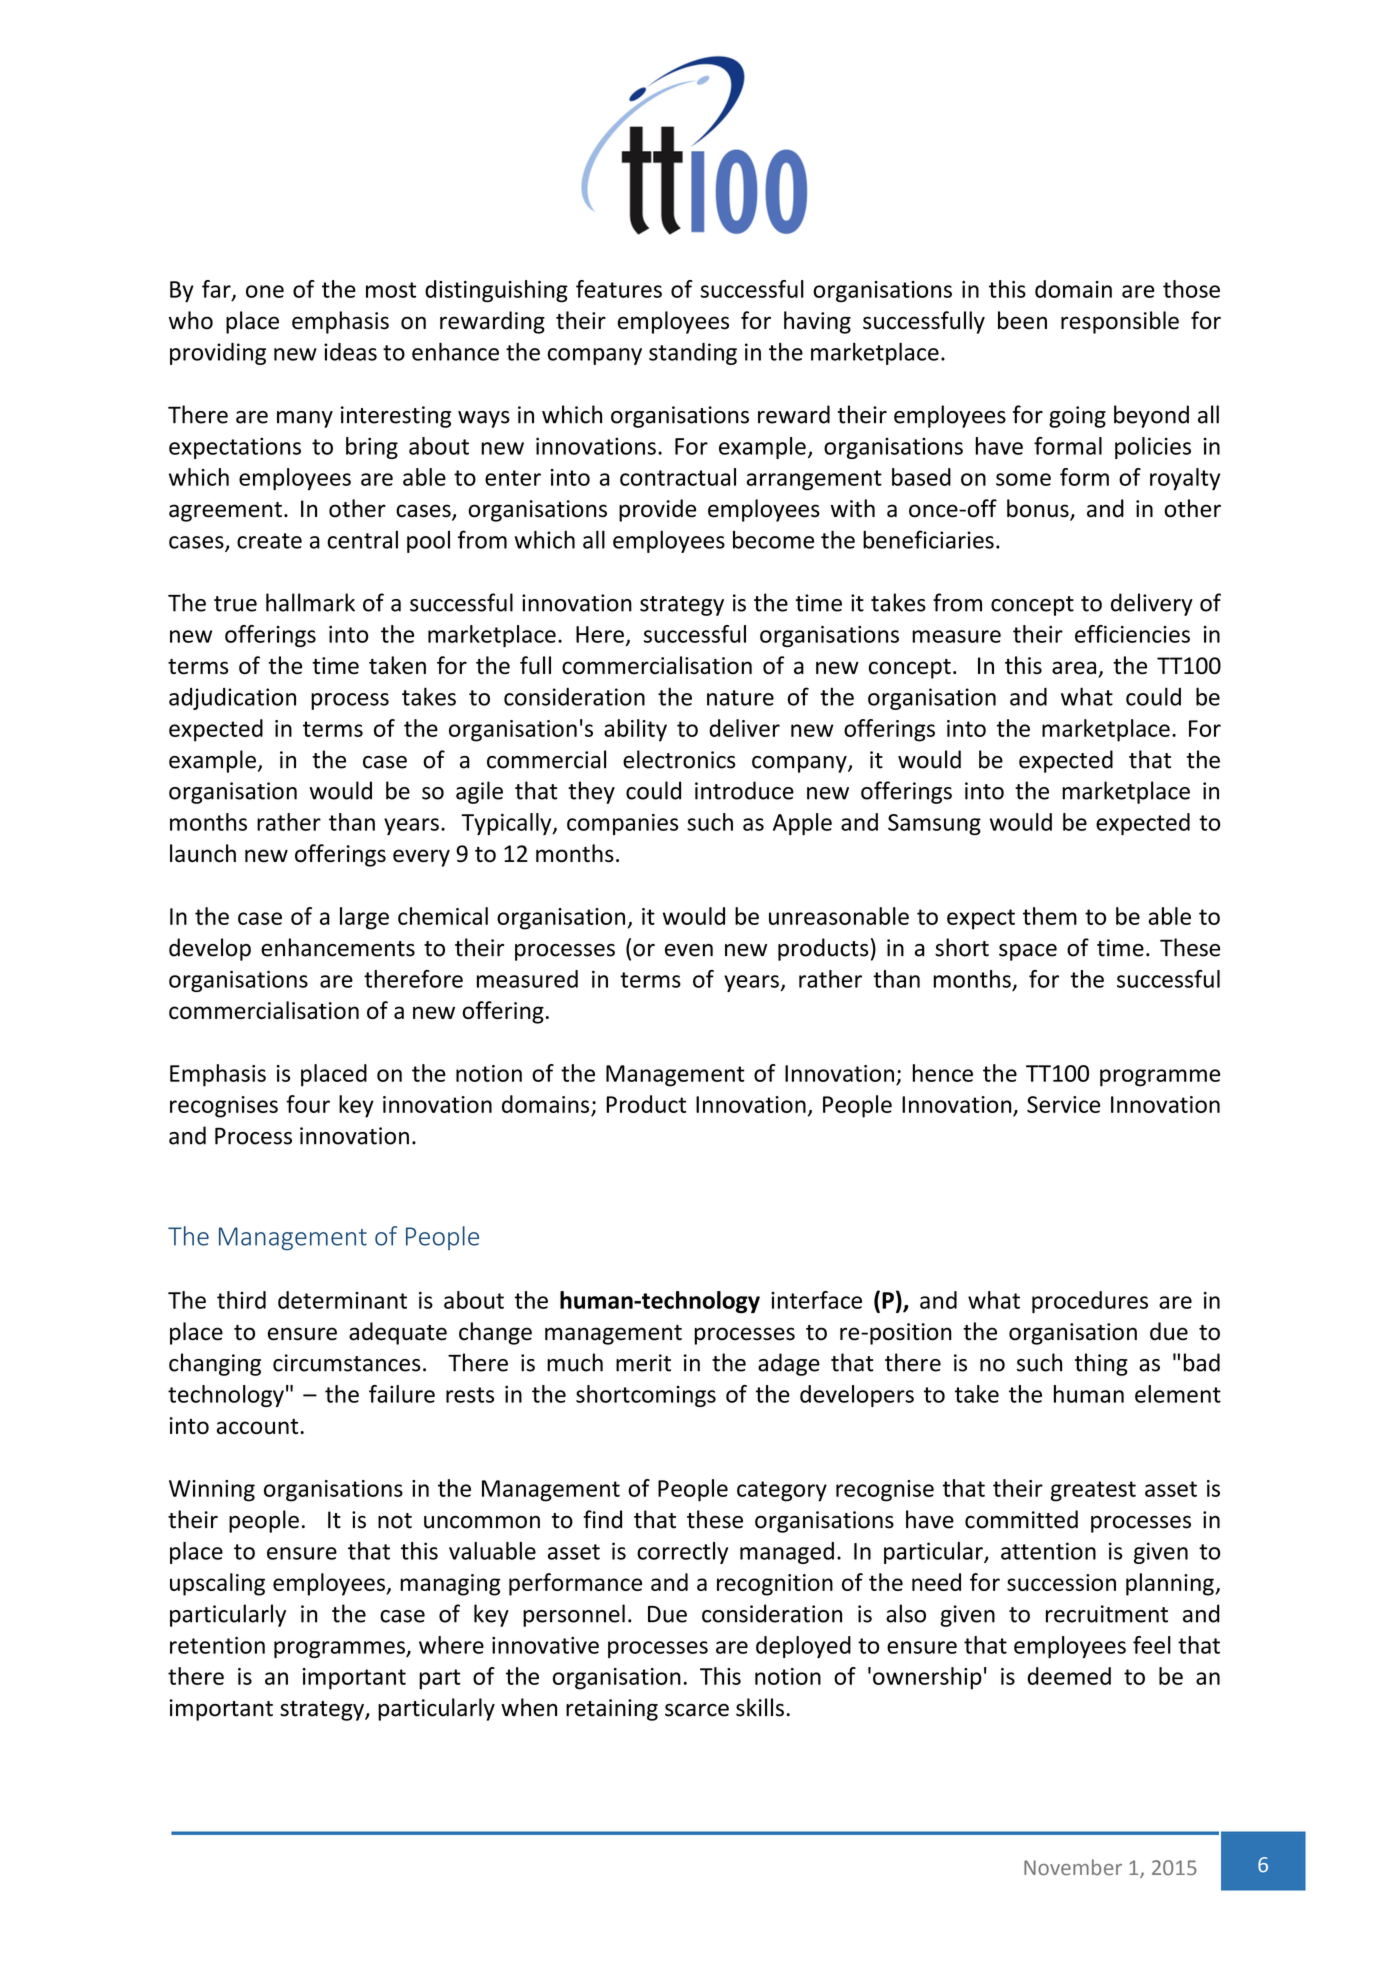  What do you see at coordinates (689, 950) in the screenshot?
I see `even` at bounding box center [689, 950].
